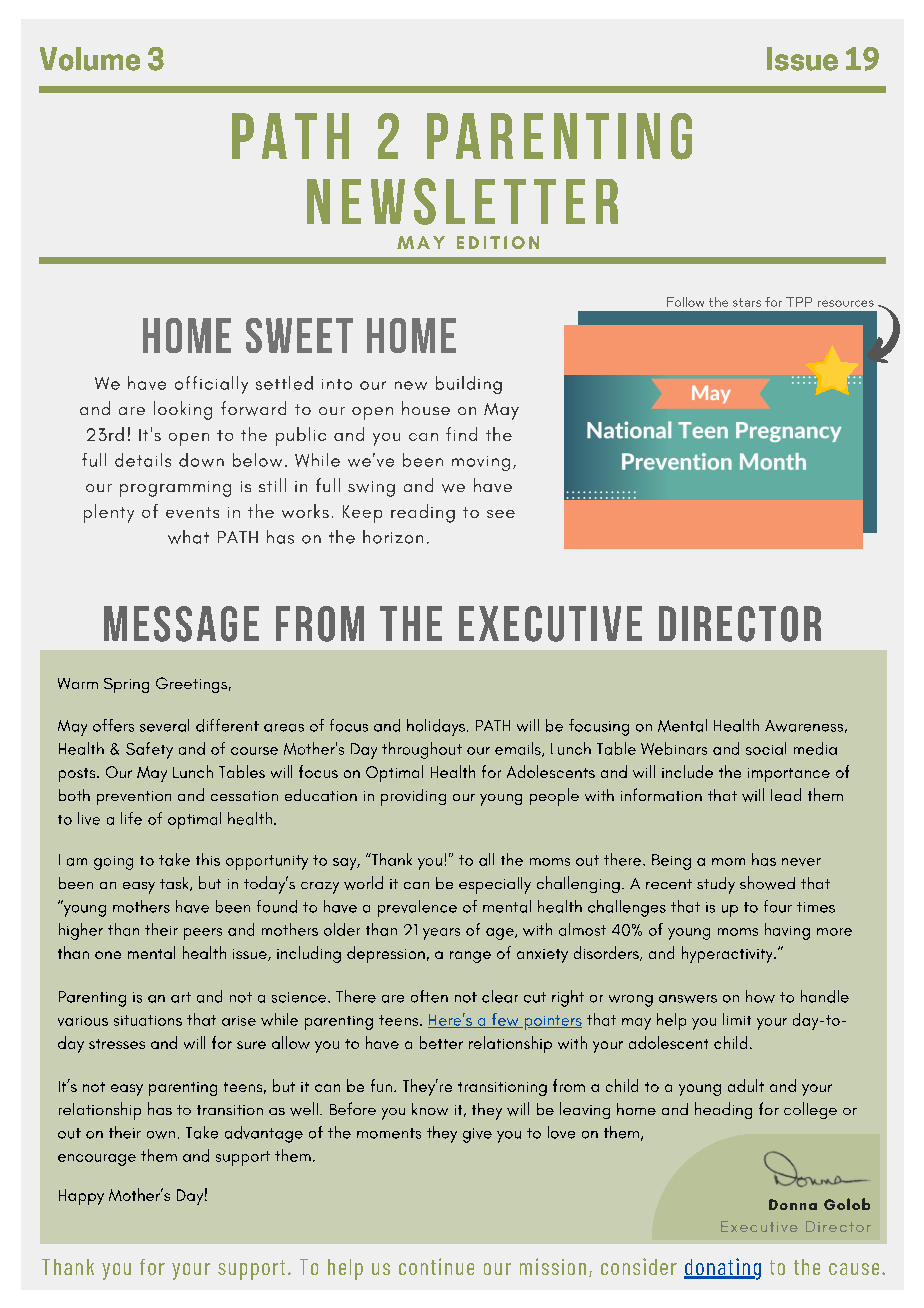  What do you see at coordinates (799, 302) in the screenshot?
I see `TPP` at bounding box center [799, 302].
